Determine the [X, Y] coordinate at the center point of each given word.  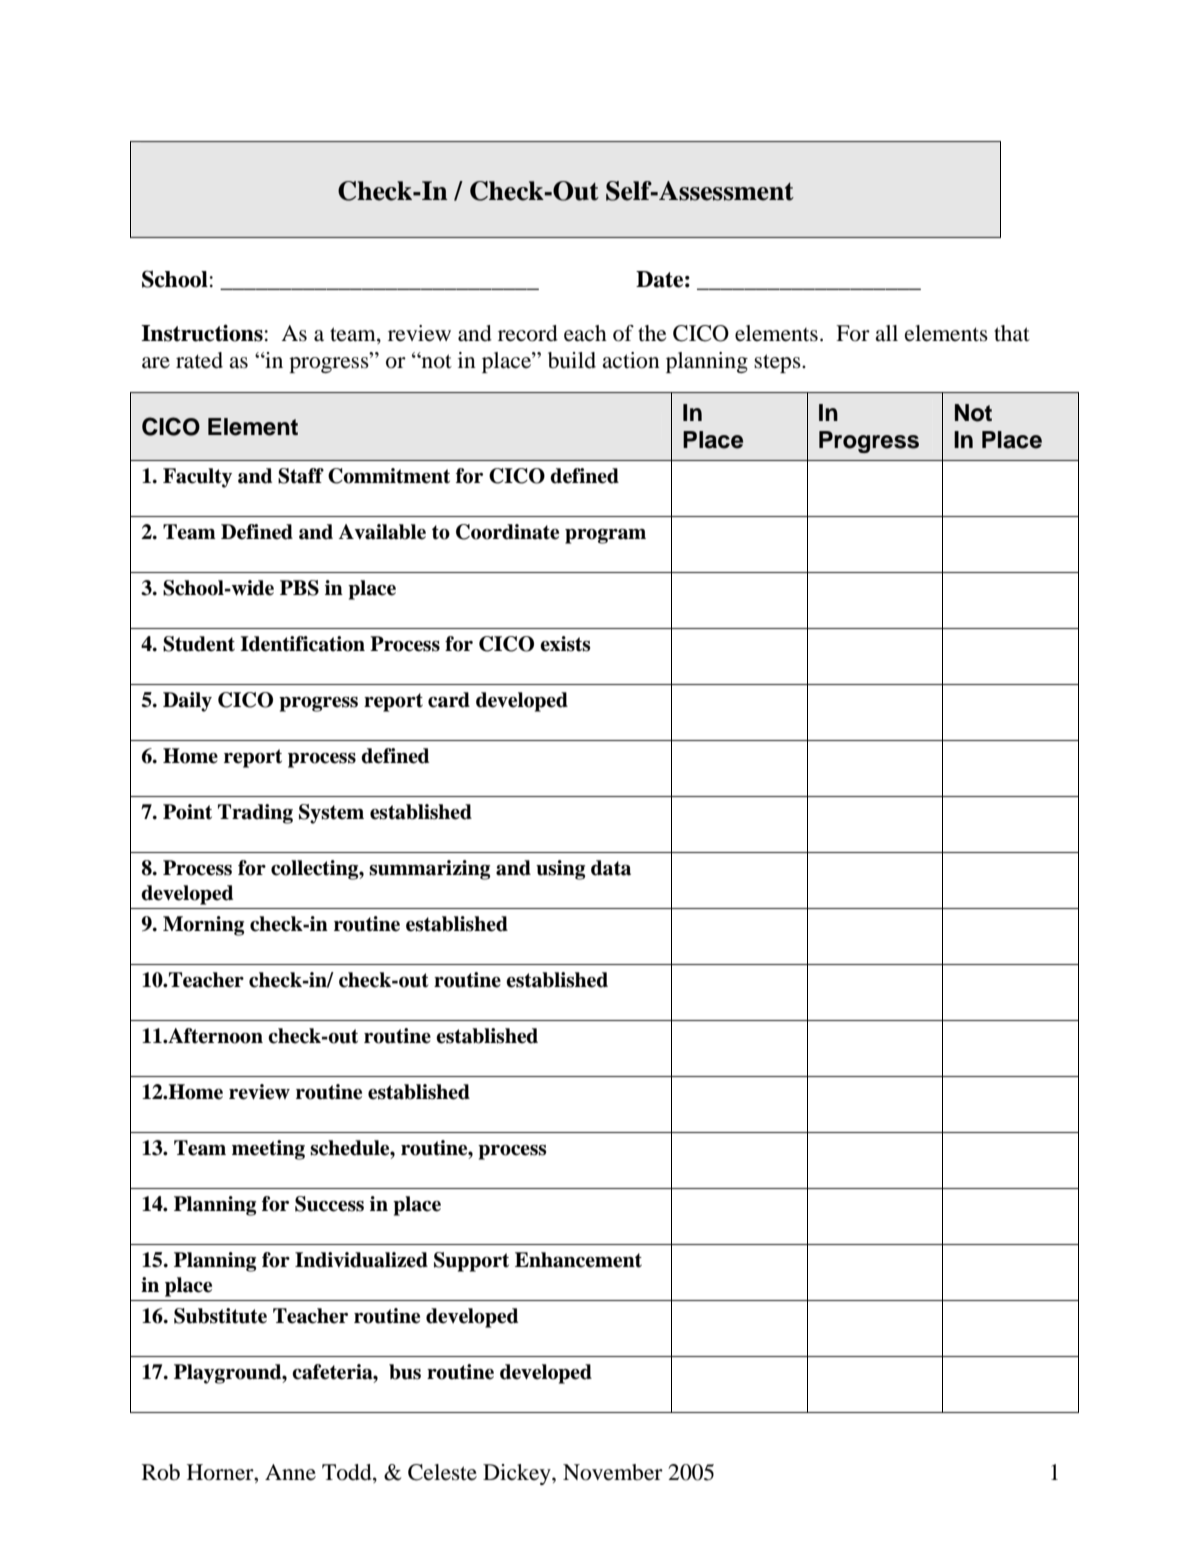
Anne [290, 1472]
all [886, 333]
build [572, 360]
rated [199, 360]
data [611, 868]
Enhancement [578, 1260]
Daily [187, 702]
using [560, 870]
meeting [268, 1150]
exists [565, 644]
